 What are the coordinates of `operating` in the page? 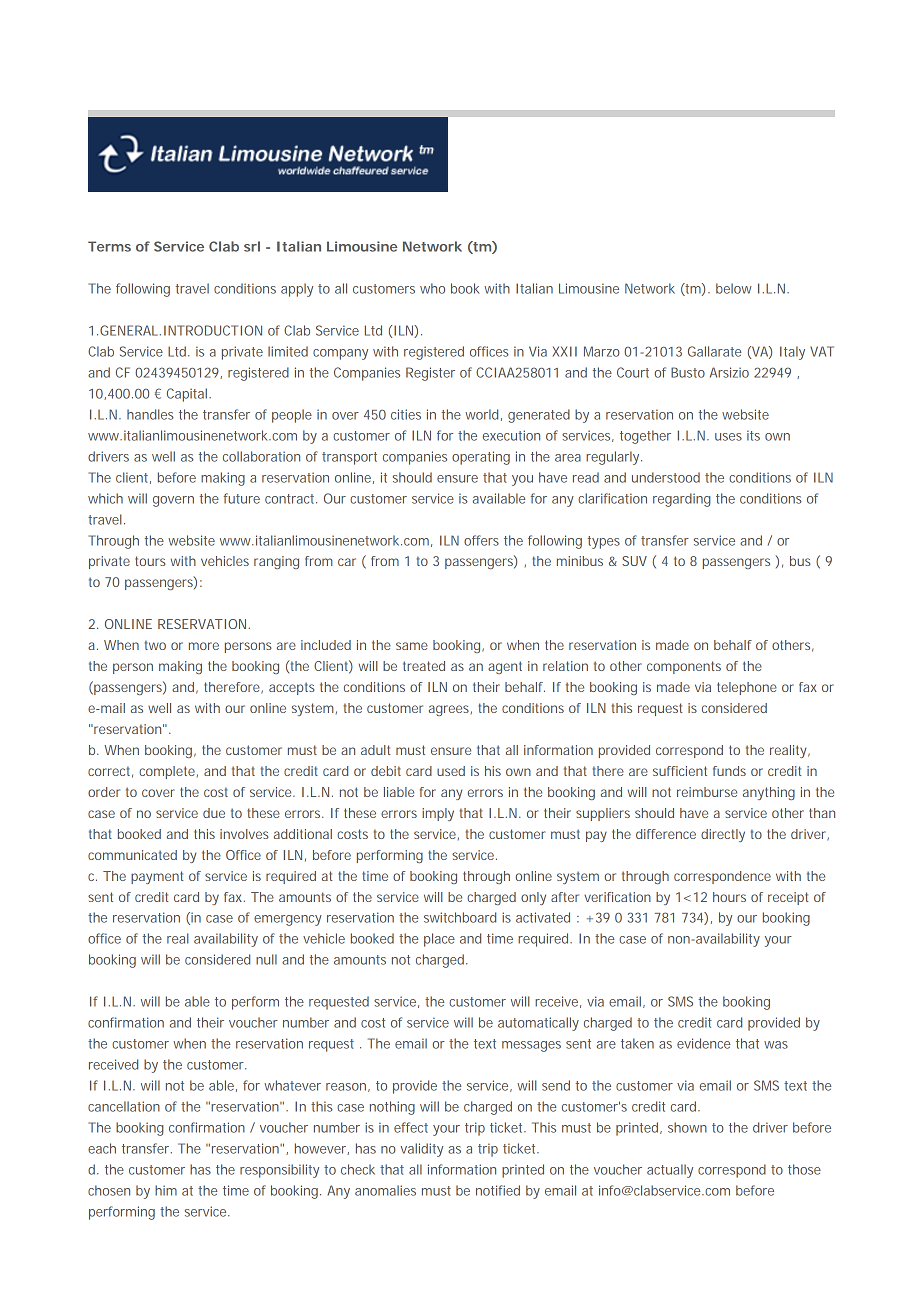 It's located at (481, 458).
